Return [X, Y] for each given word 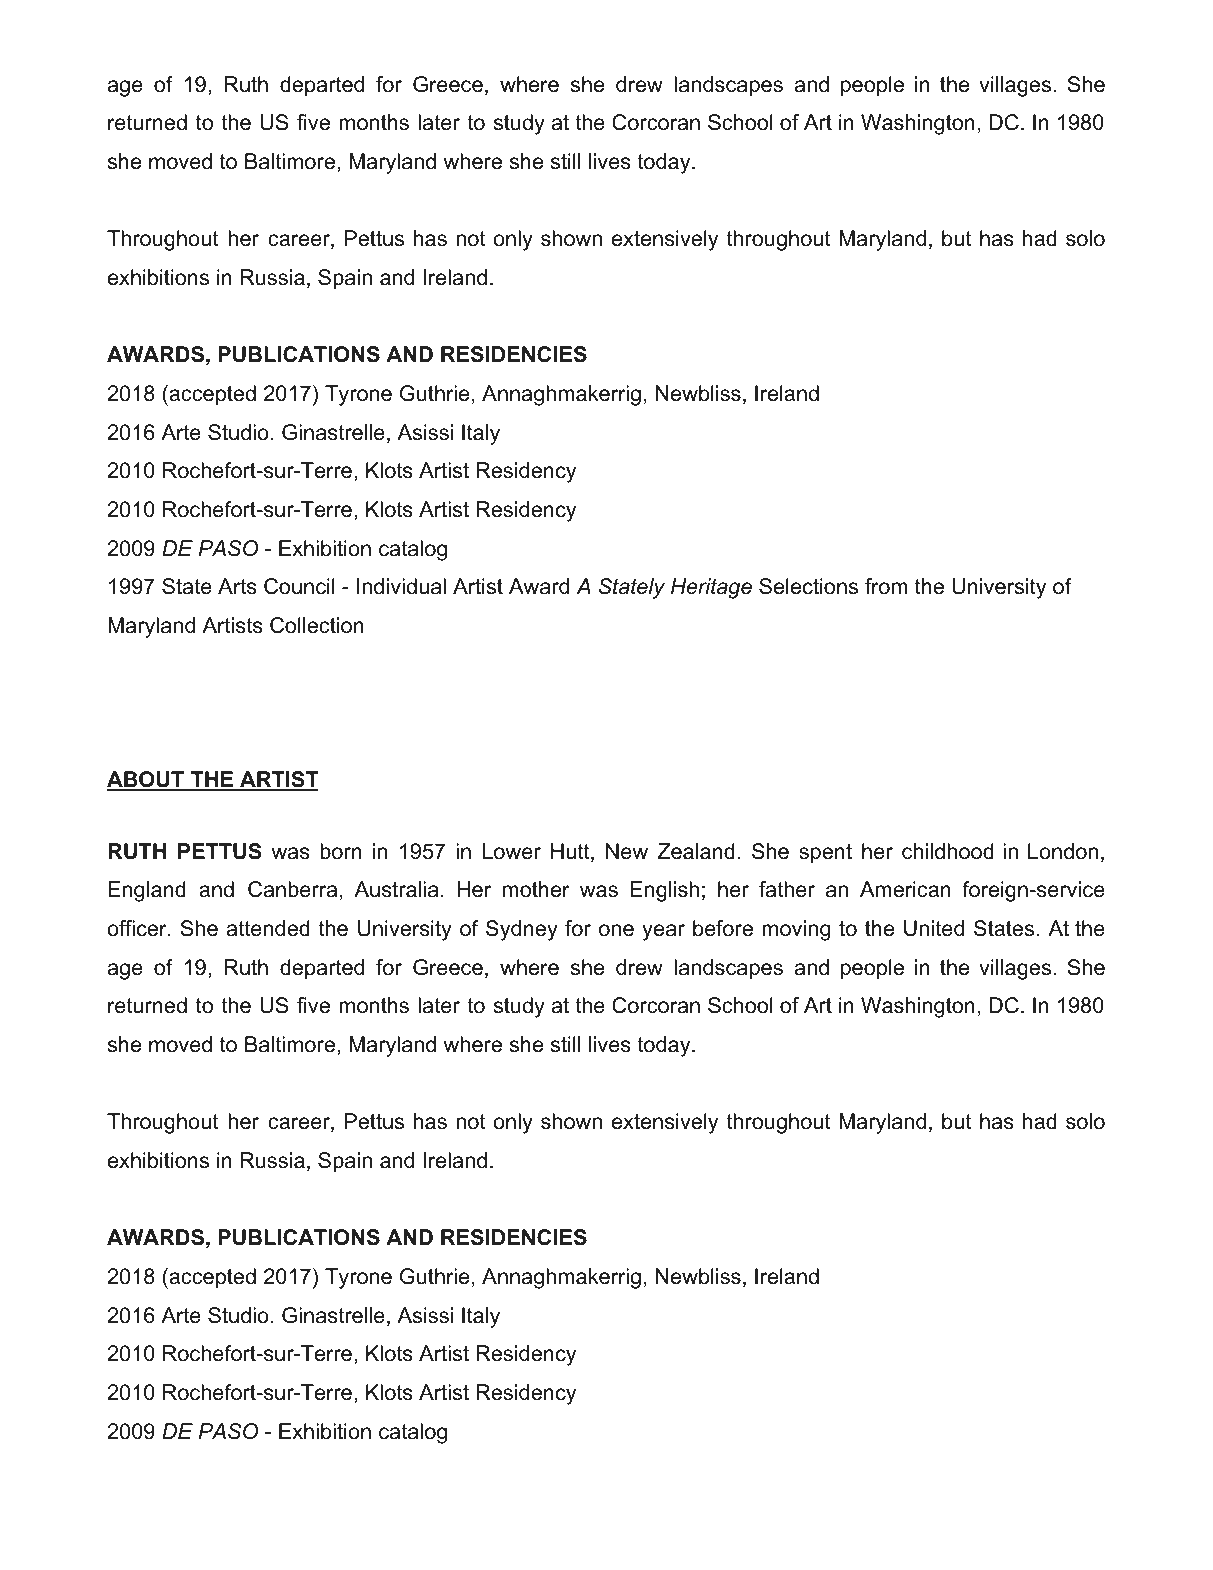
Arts [237, 586]
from [886, 586]
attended [268, 928]
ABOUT [147, 781]
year [663, 932]
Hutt [571, 852]
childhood [948, 851]
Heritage [711, 588]
